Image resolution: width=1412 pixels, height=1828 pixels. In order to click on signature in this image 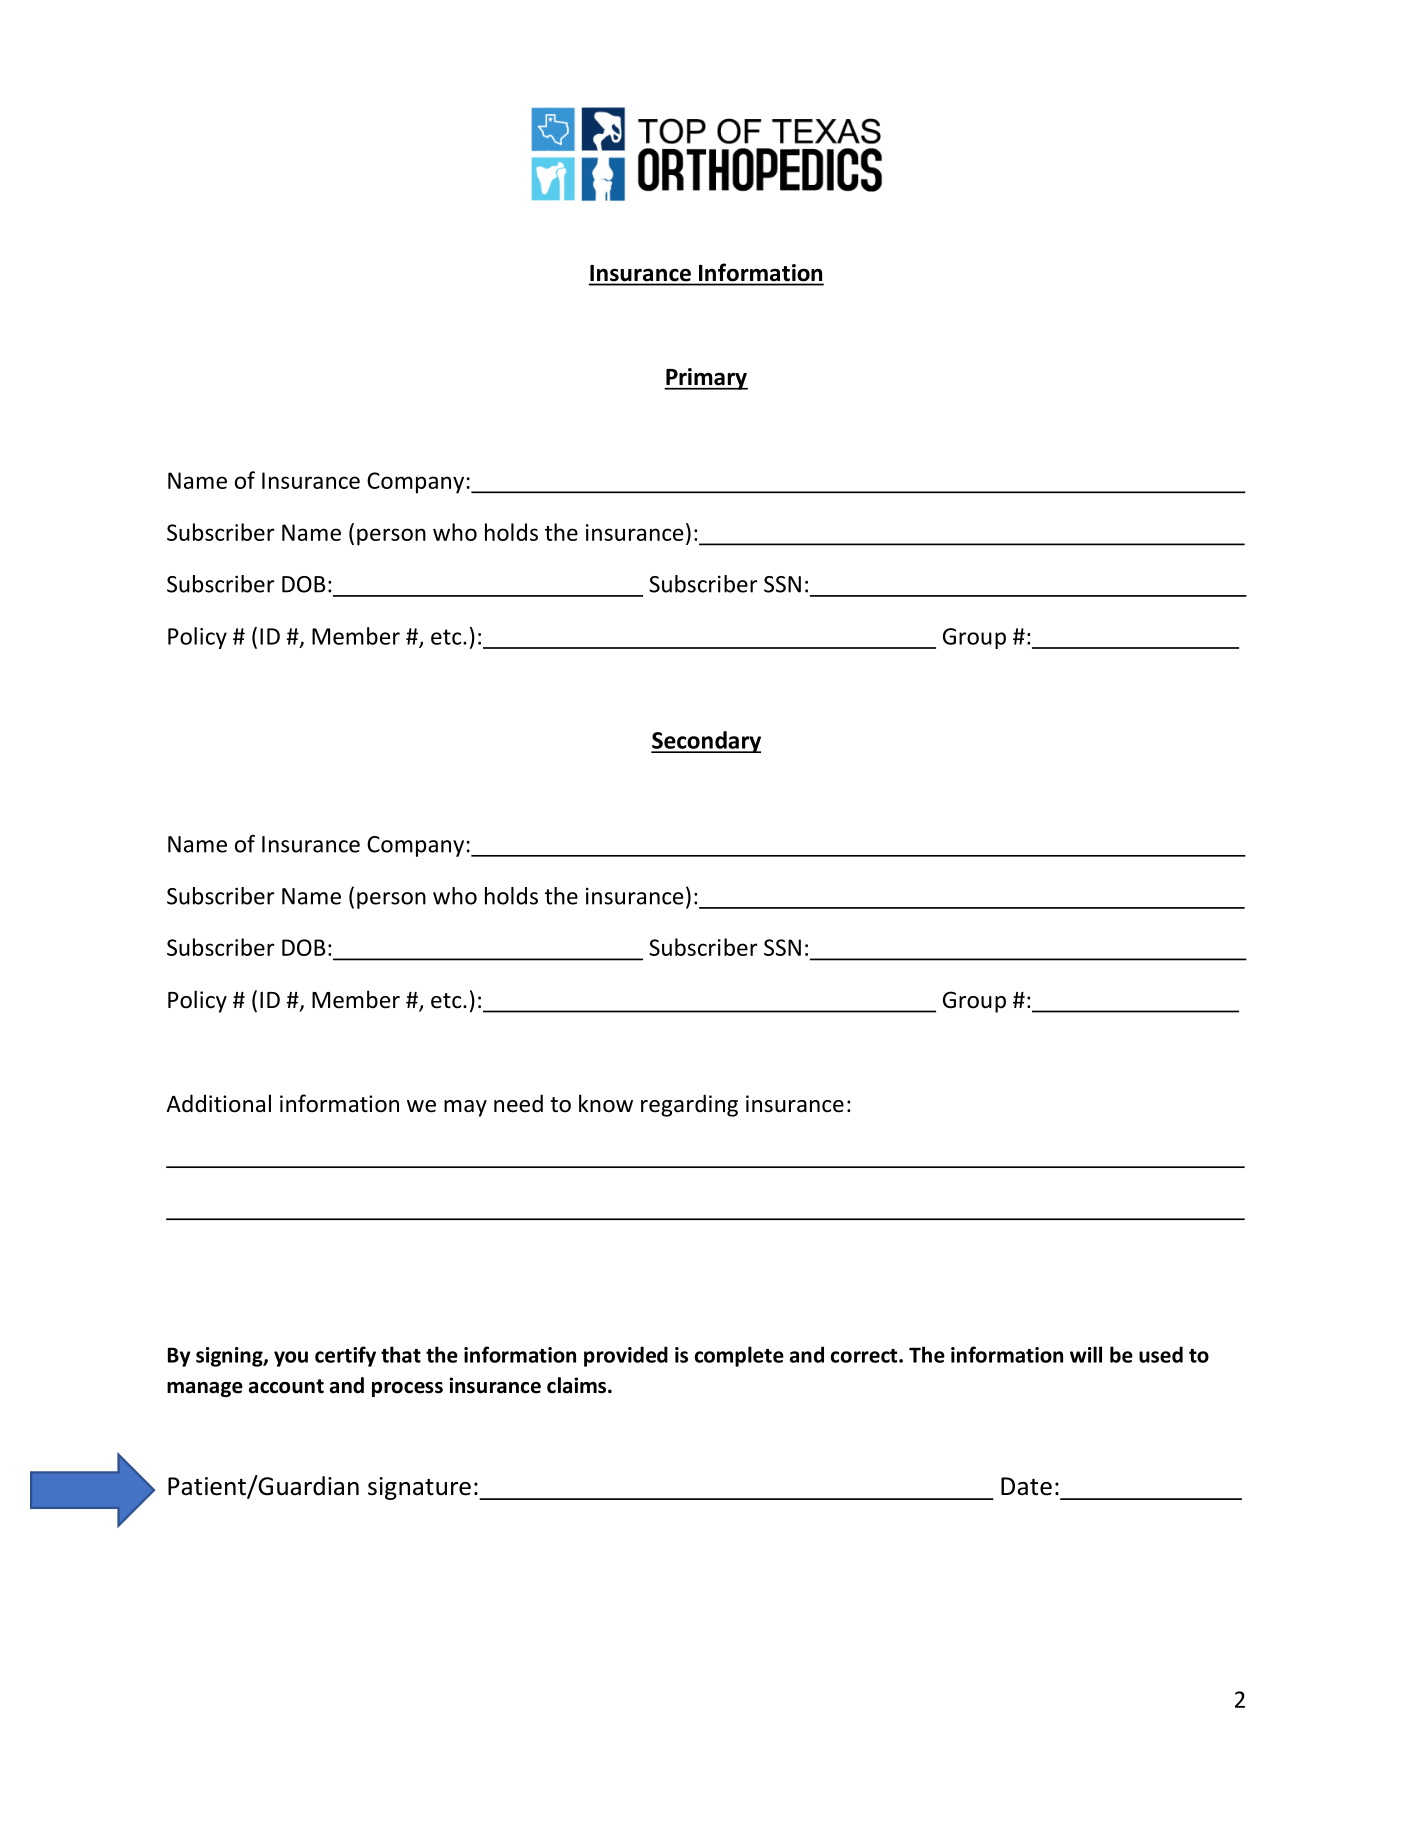, I will do `click(419, 1488)`.
